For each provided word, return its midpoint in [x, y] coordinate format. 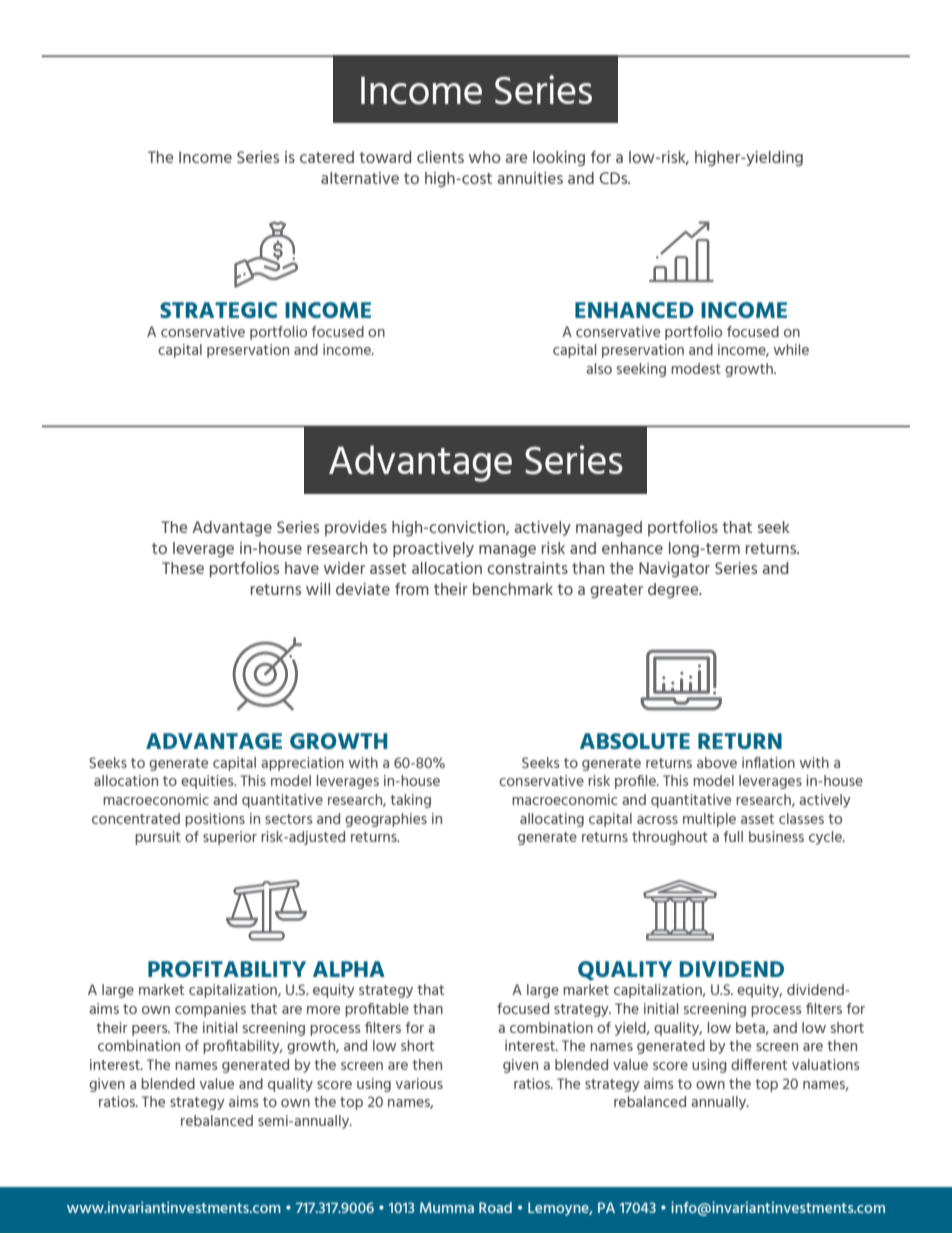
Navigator [674, 569]
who [485, 157]
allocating [552, 820]
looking [559, 158]
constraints [527, 568]
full [733, 836]
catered [327, 157]
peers [151, 1030]
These [183, 568]
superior [230, 838]
